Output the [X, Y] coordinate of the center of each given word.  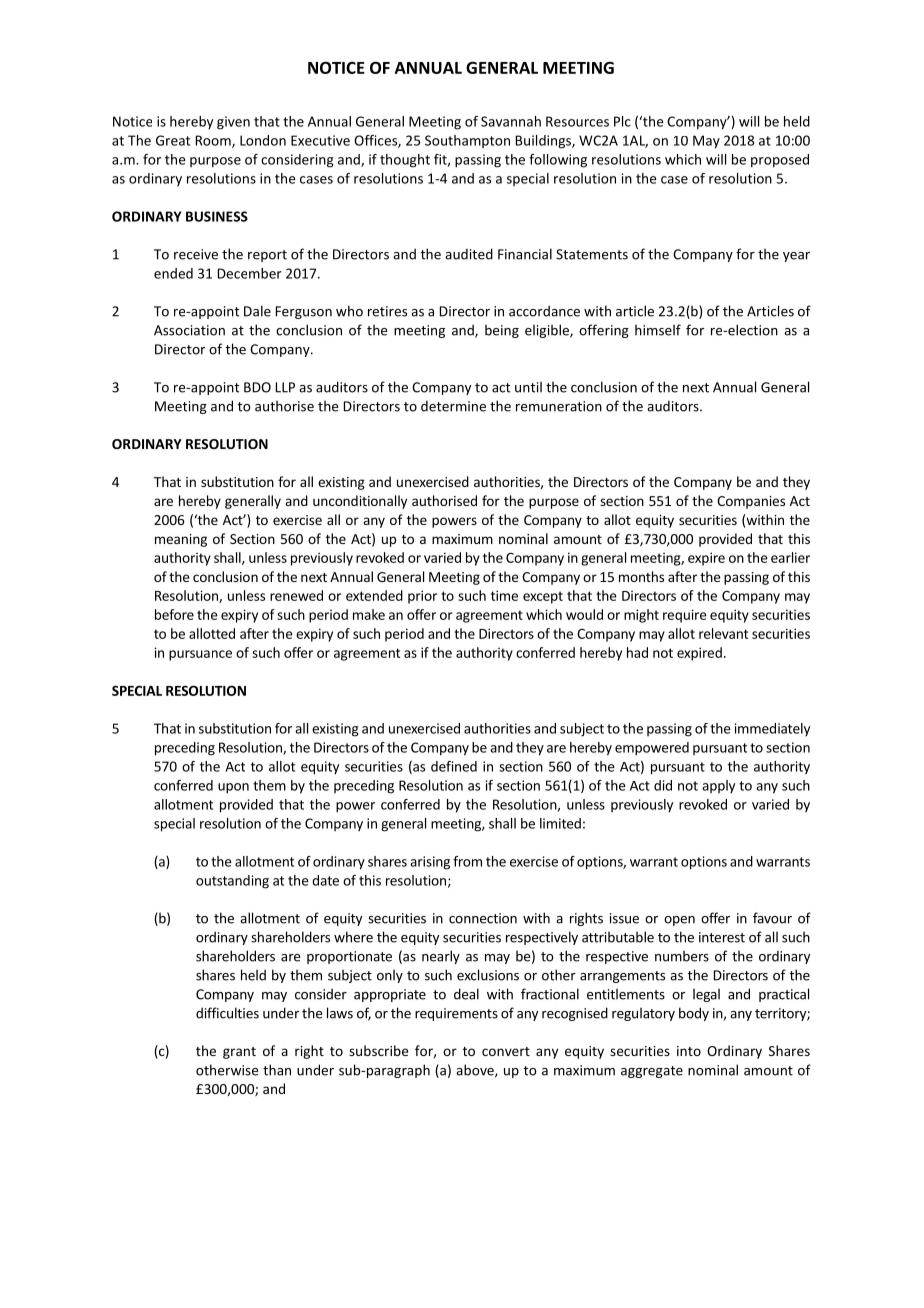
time [504, 595]
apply [718, 786]
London [263, 140]
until [528, 387]
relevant [723, 633]
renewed [296, 595]
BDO [257, 387]
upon [233, 788]
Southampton [467, 141]
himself [658, 330]
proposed [780, 161]
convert [506, 1051]
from [467, 861]
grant [239, 1053]
